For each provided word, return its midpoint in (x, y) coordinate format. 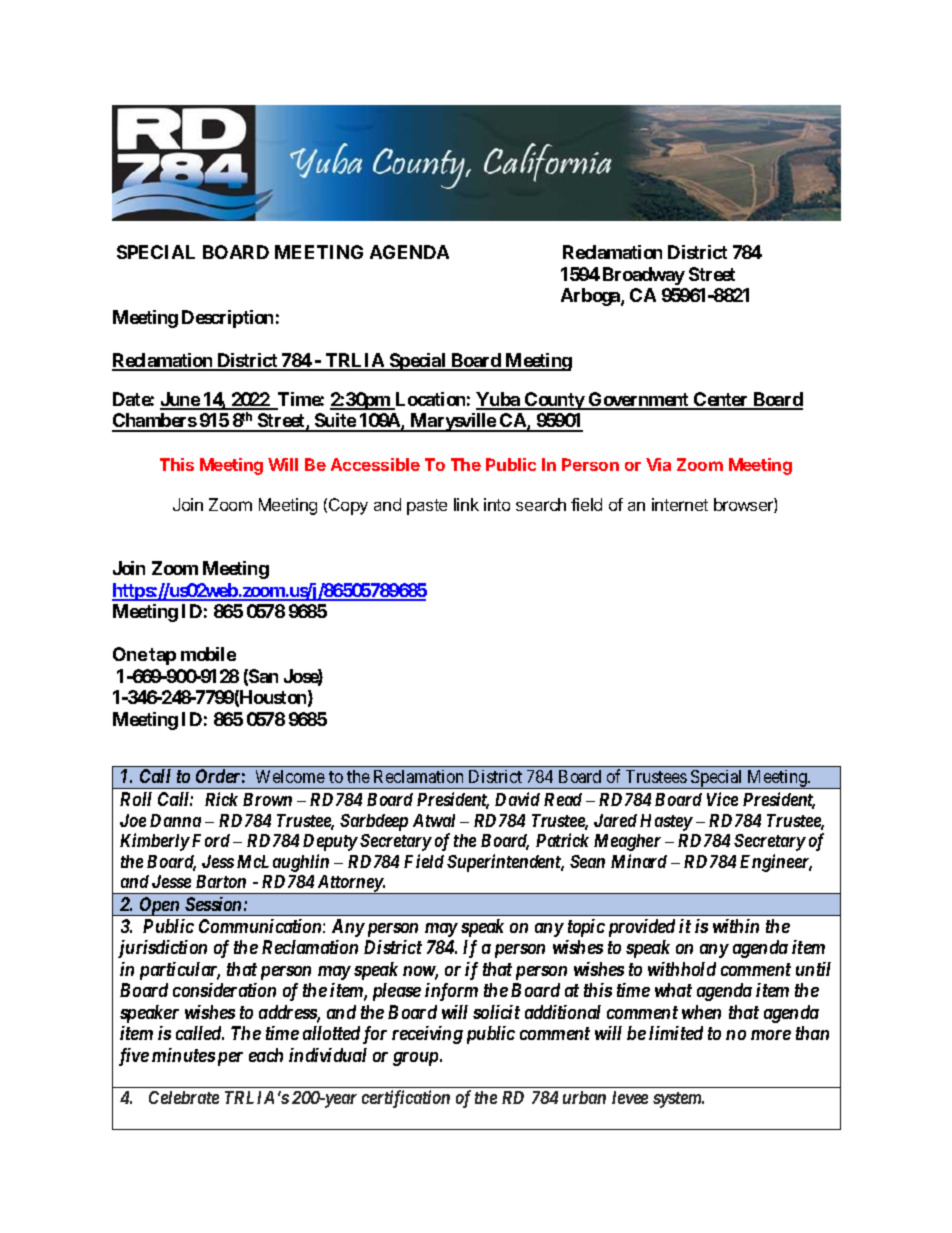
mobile (208, 654)
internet (680, 504)
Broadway (644, 276)
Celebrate (184, 1097)
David (517, 799)
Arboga (591, 297)
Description (227, 319)
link (466, 504)
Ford (211, 840)
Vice (722, 799)
